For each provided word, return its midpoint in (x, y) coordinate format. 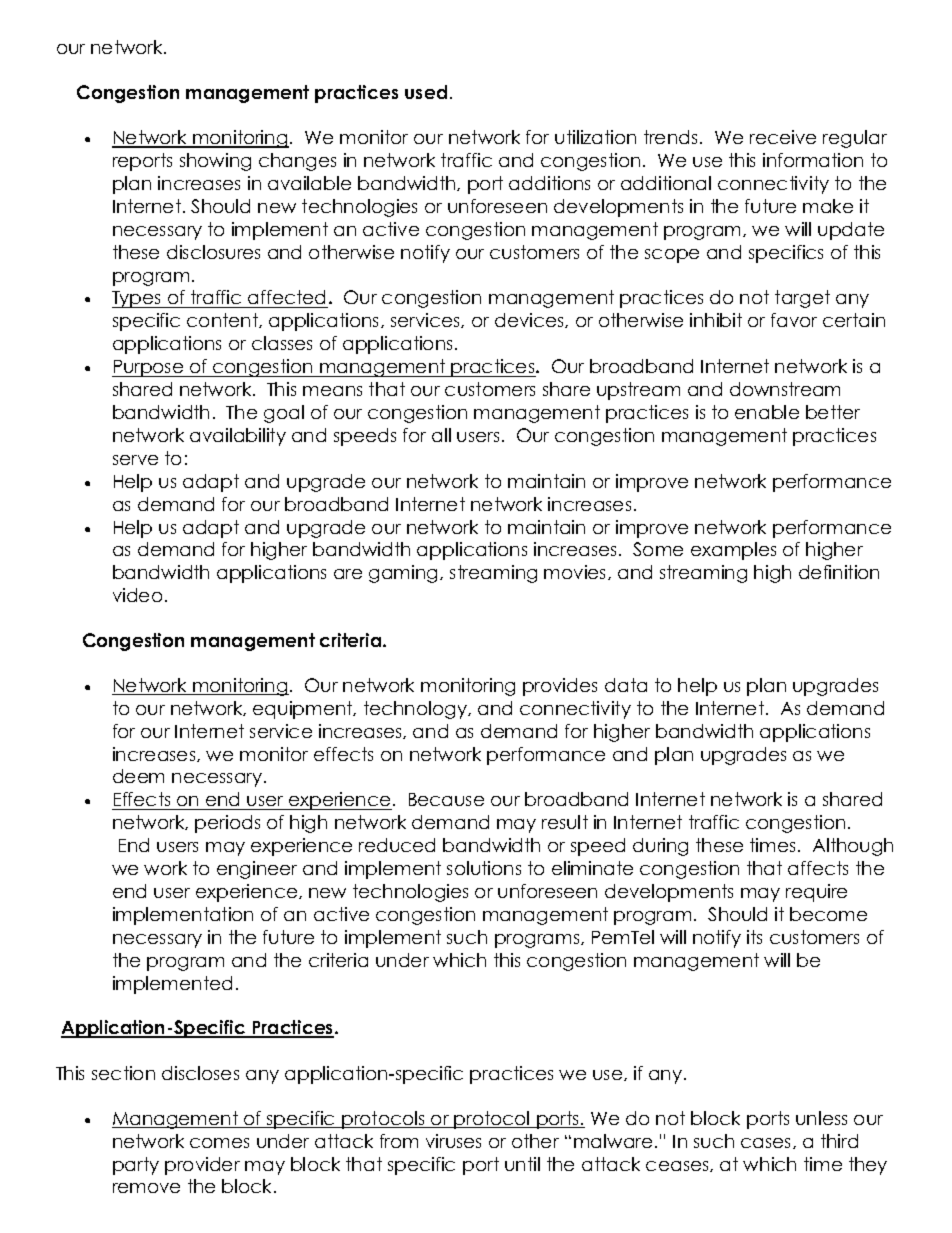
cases (767, 1143)
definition (839, 572)
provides (560, 687)
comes (219, 1143)
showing (215, 162)
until (522, 1164)
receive (783, 137)
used (426, 92)
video (137, 595)
